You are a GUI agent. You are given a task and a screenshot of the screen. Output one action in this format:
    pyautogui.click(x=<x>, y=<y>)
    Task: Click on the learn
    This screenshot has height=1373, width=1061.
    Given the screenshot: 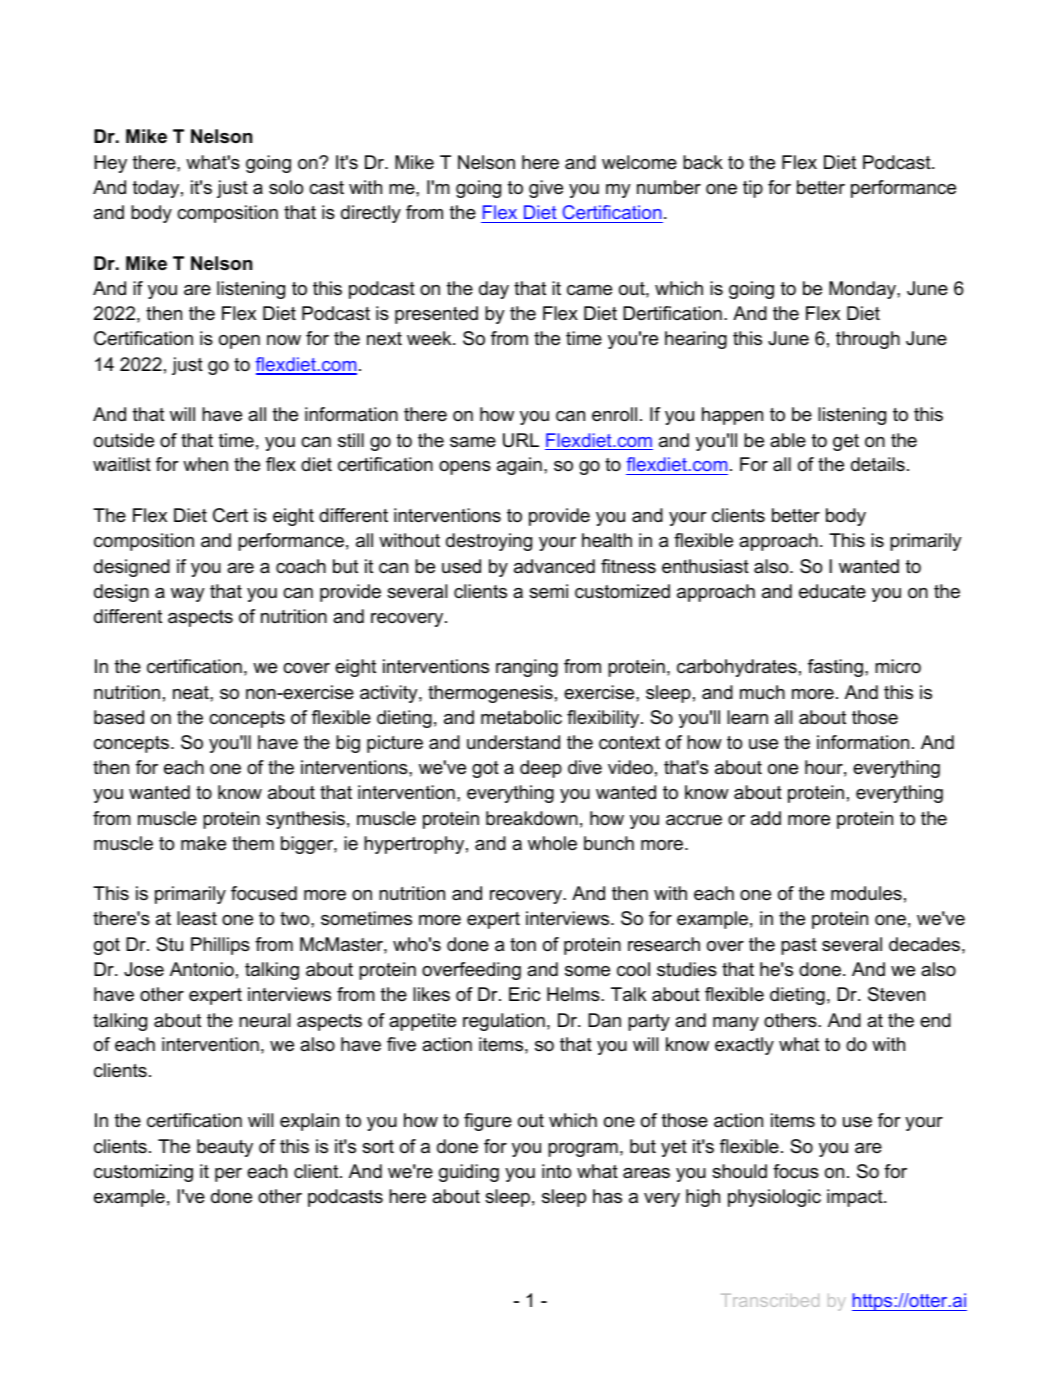 What is the action you would take?
    pyautogui.click(x=747, y=717)
